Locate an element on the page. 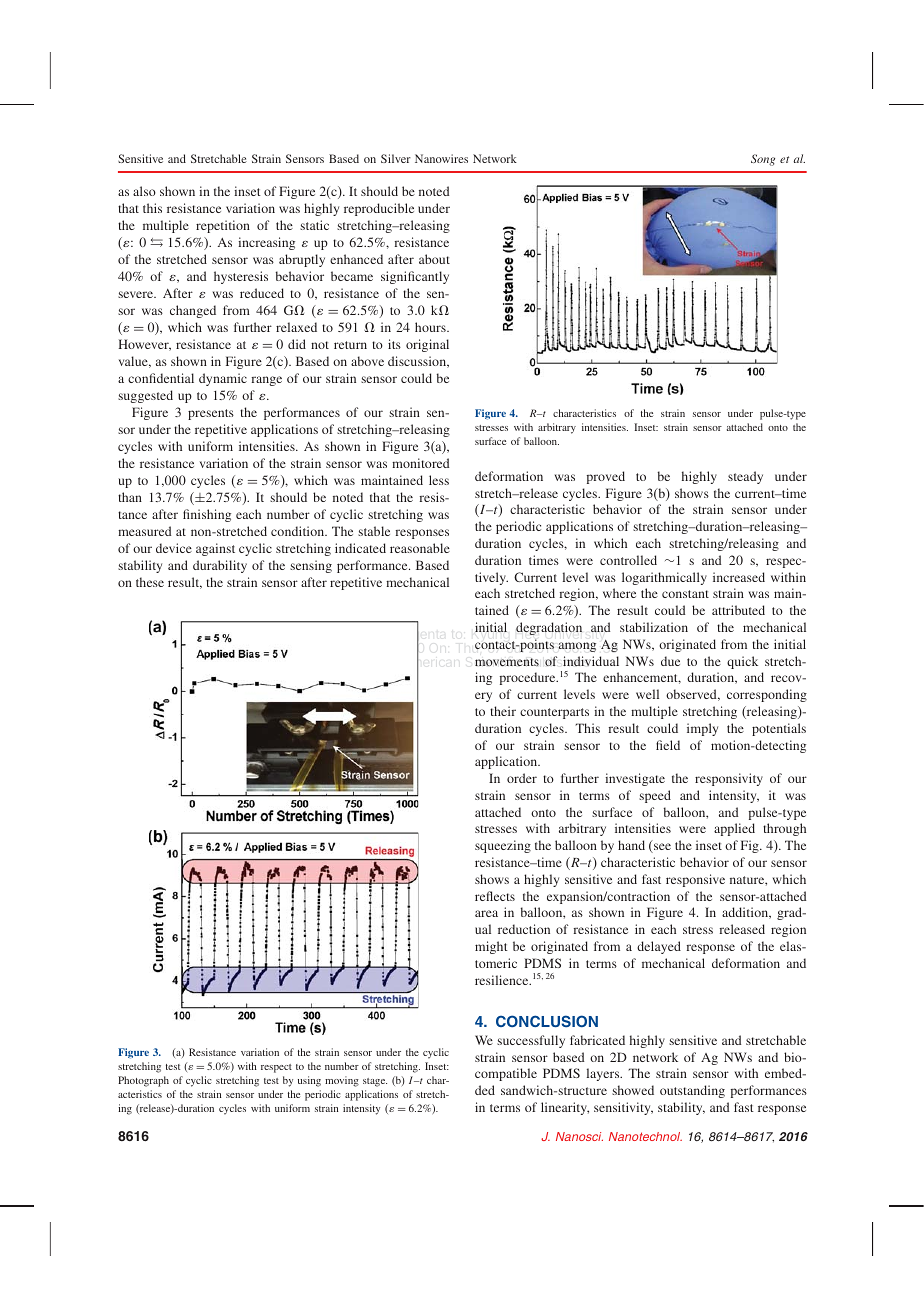  outstanding is located at coordinates (692, 1091).
